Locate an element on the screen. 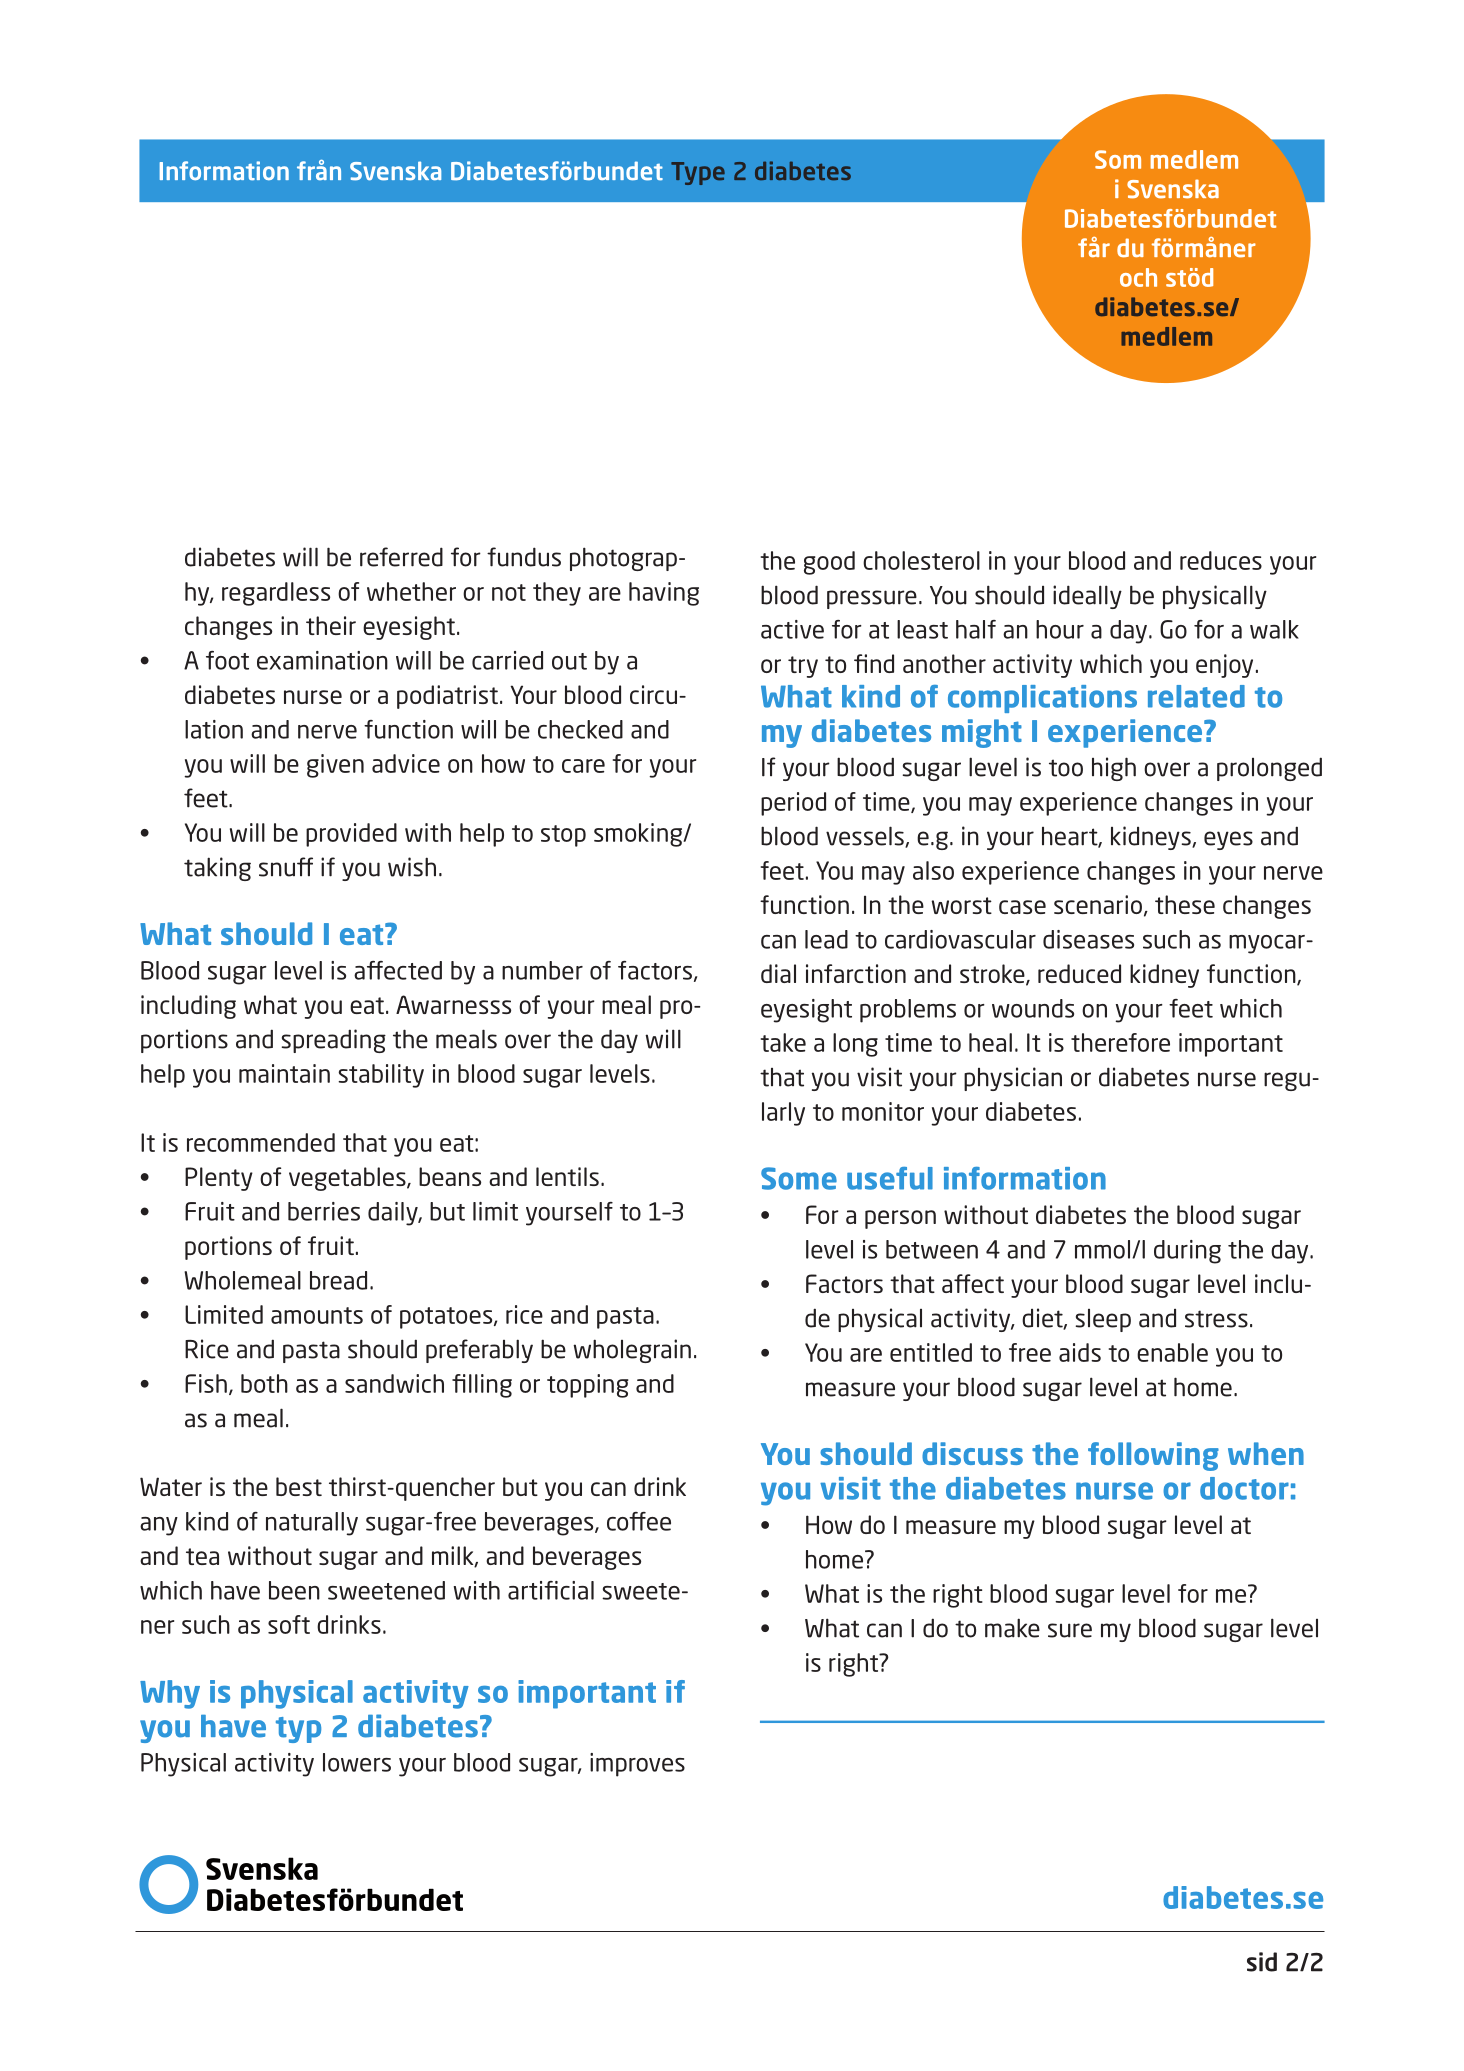 The width and height of the screenshot is (1464, 2071). Type is located at coordinates (698, 173).
